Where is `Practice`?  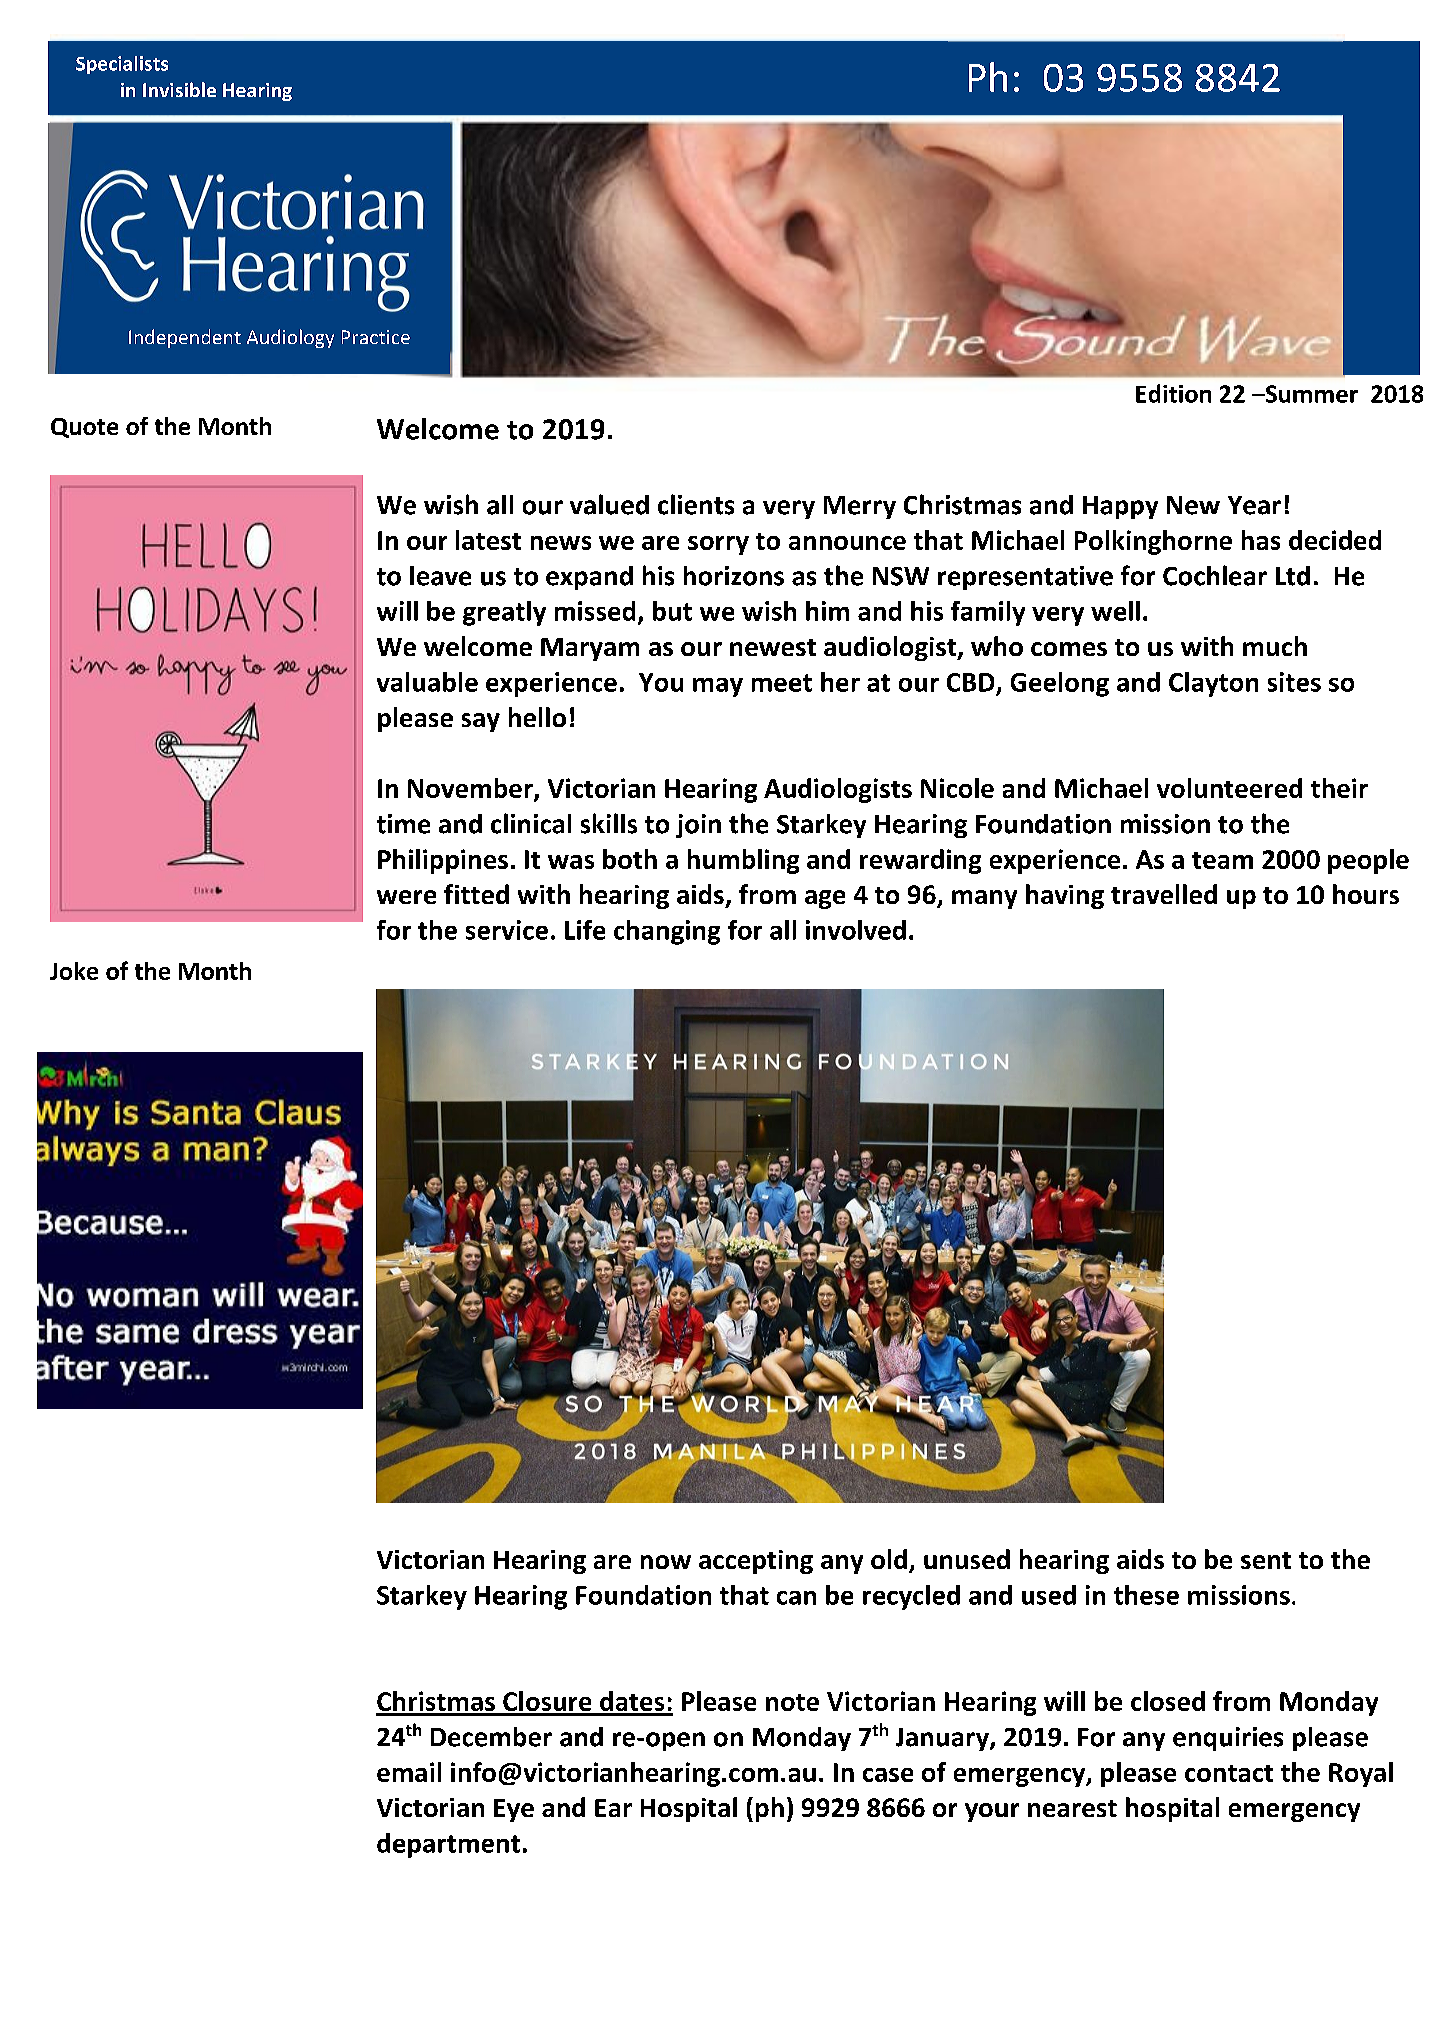 Practice is located at coordinates (376, 337).
